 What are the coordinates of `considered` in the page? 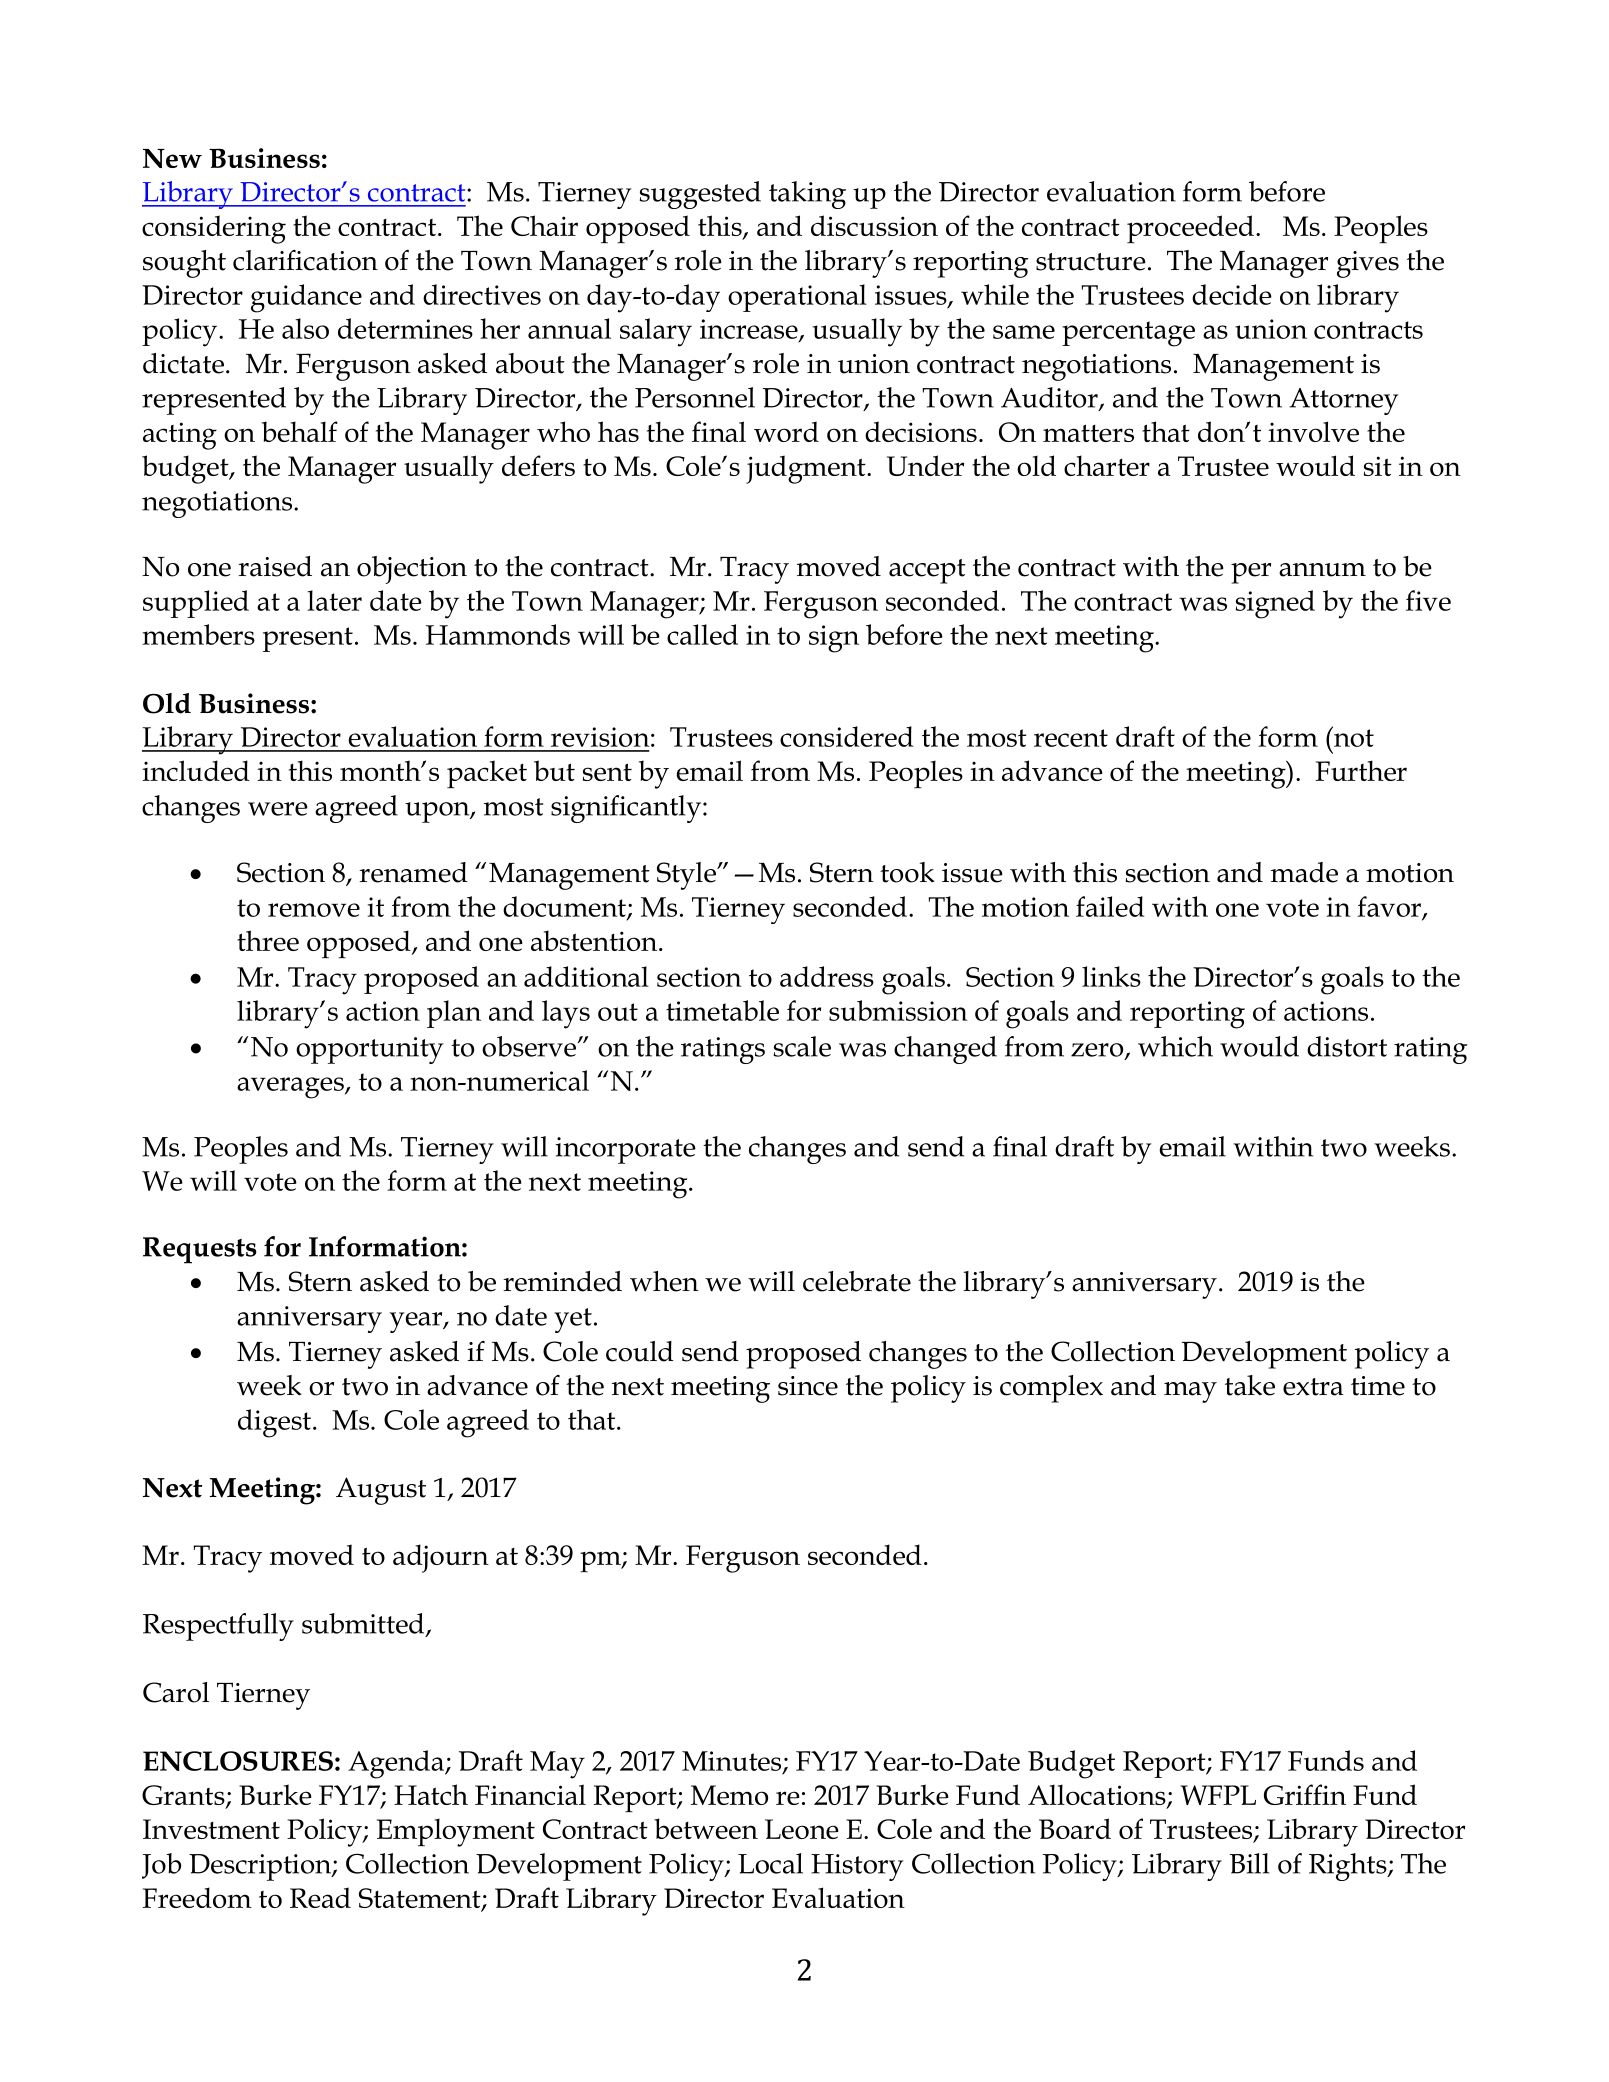 It's located at (847, 736).
